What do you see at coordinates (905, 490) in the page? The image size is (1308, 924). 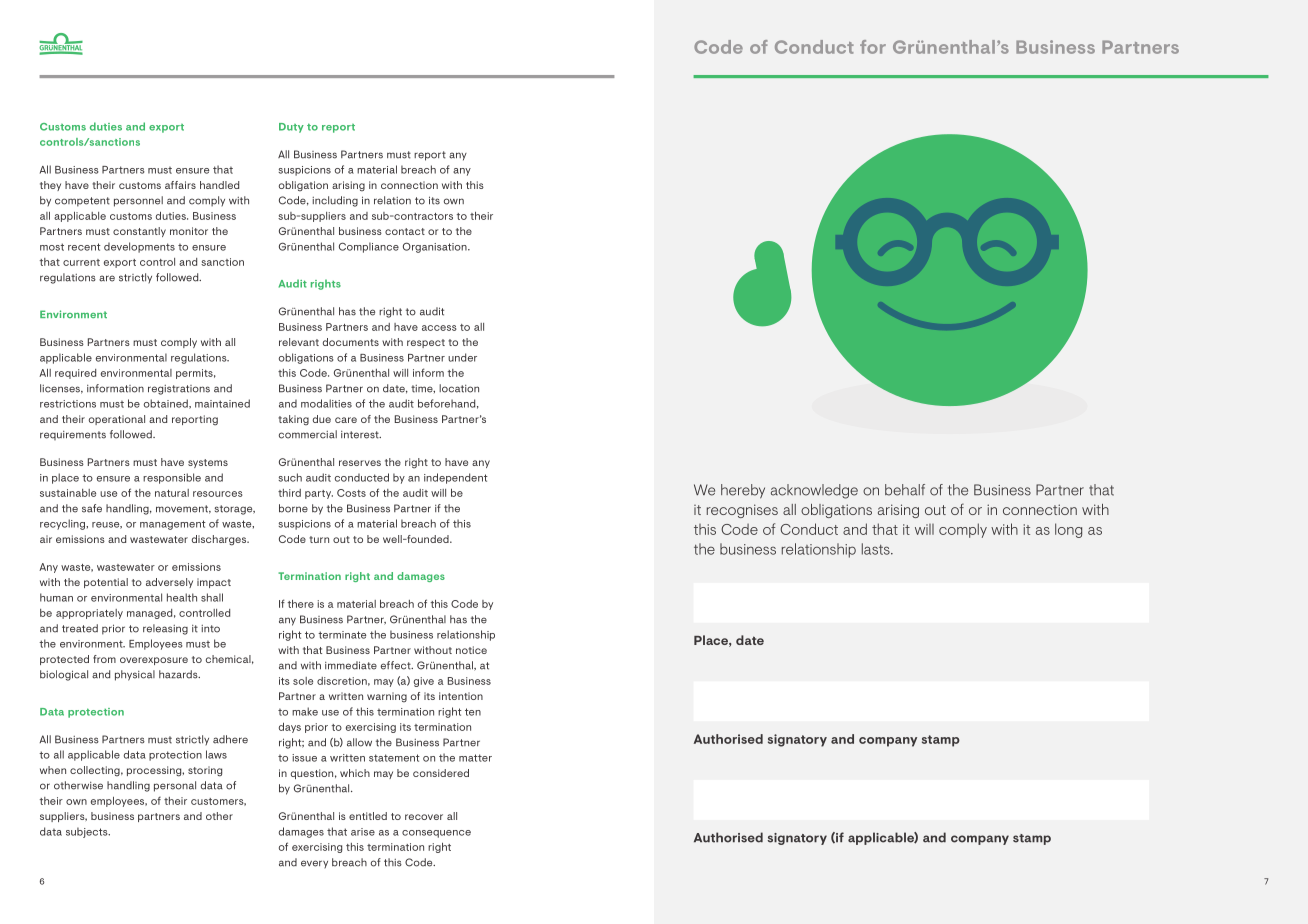 I see `behalf` at bounding box center [905, 490].
